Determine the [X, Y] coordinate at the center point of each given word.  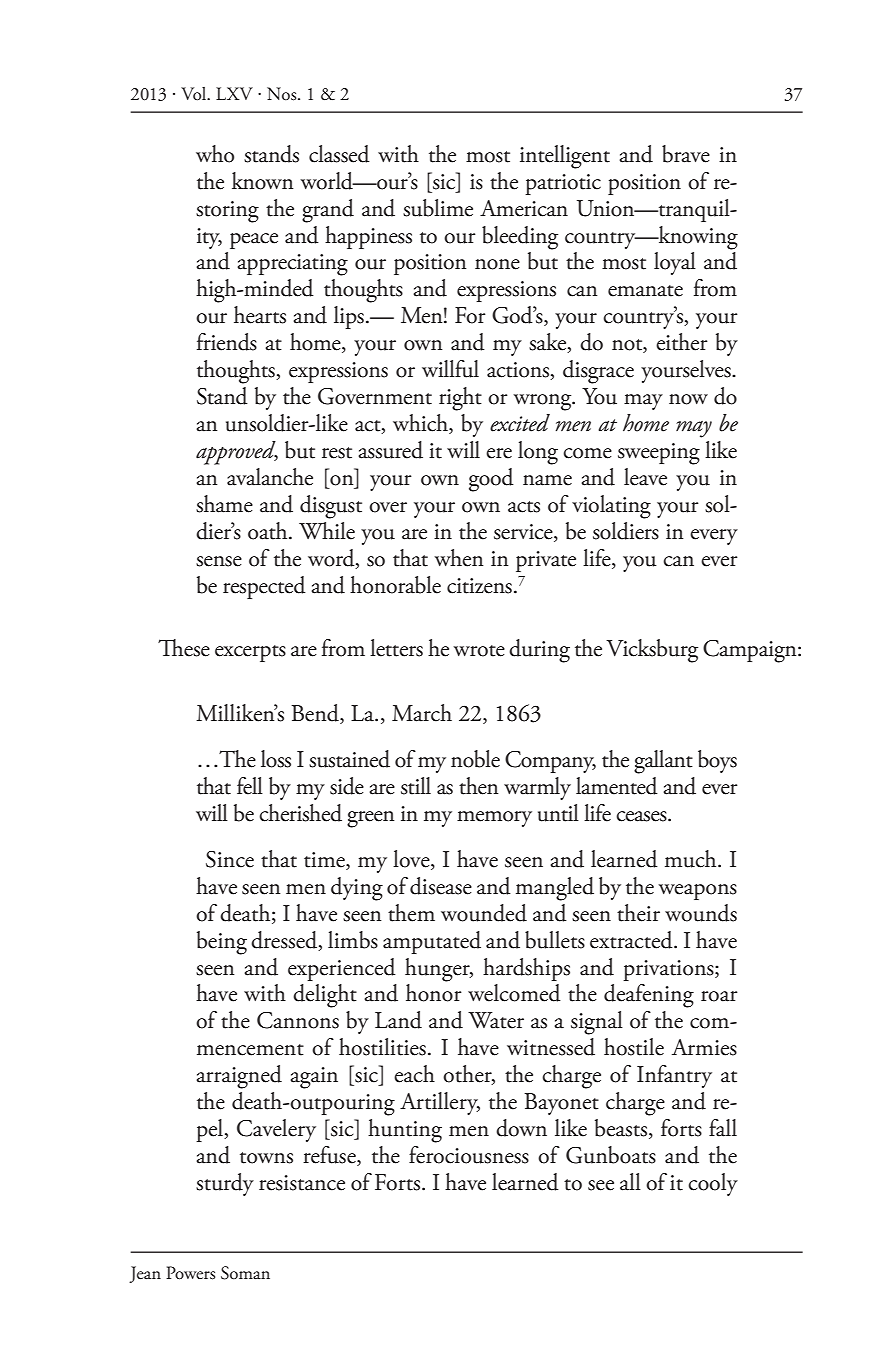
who [215, 154]
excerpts [250, 653]
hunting [405, 1131]
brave [686, 154]
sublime [438, 208]
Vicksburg [652, 651]
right [460, 399]
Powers [190, 1273]
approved [237, 453]
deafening [649, 996]
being [222, 943]
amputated [432, 942]
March [422, 713]
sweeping [659, 454]
